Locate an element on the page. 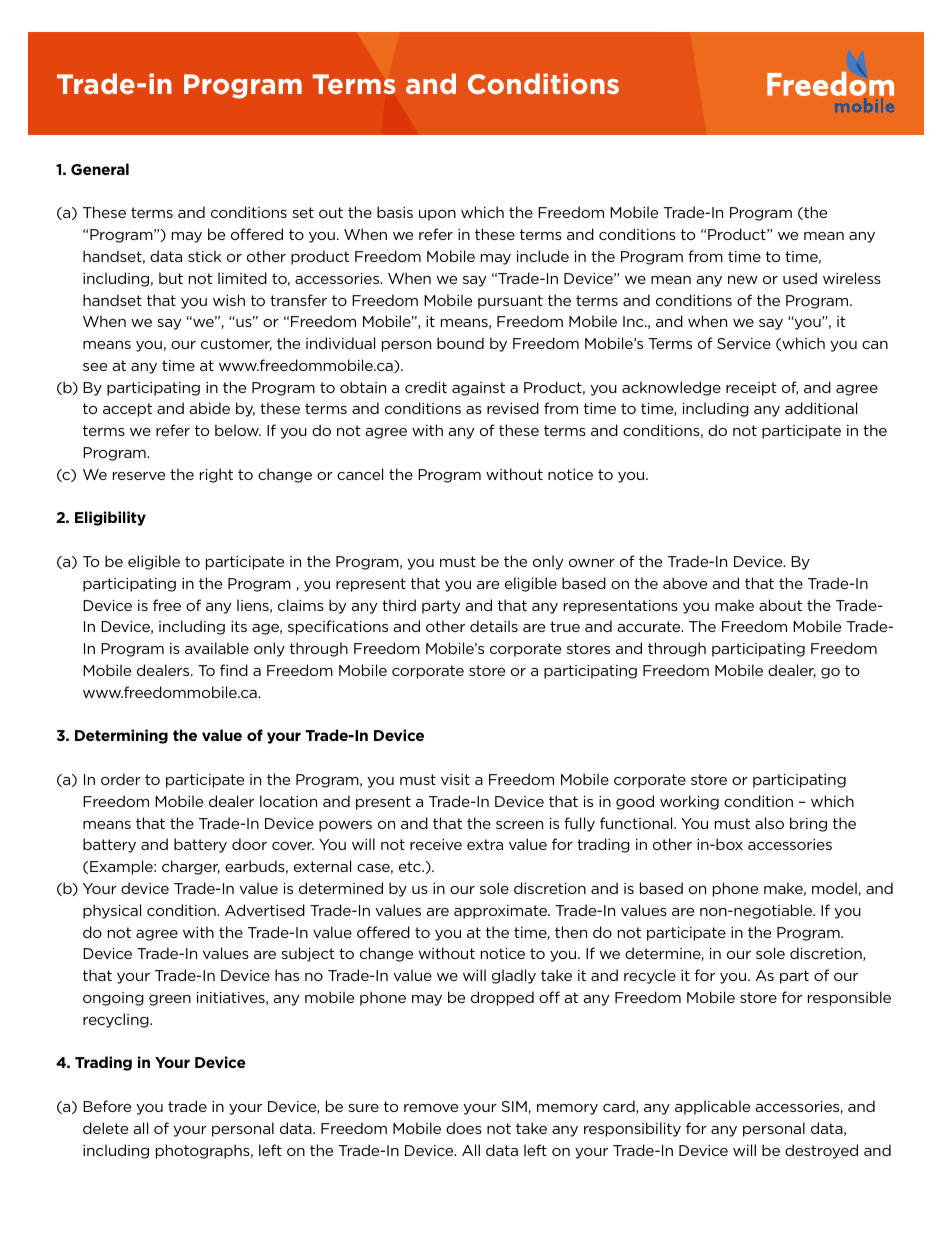 This page has width=952, height=1233. does is located at coordinates (464, 1128).
